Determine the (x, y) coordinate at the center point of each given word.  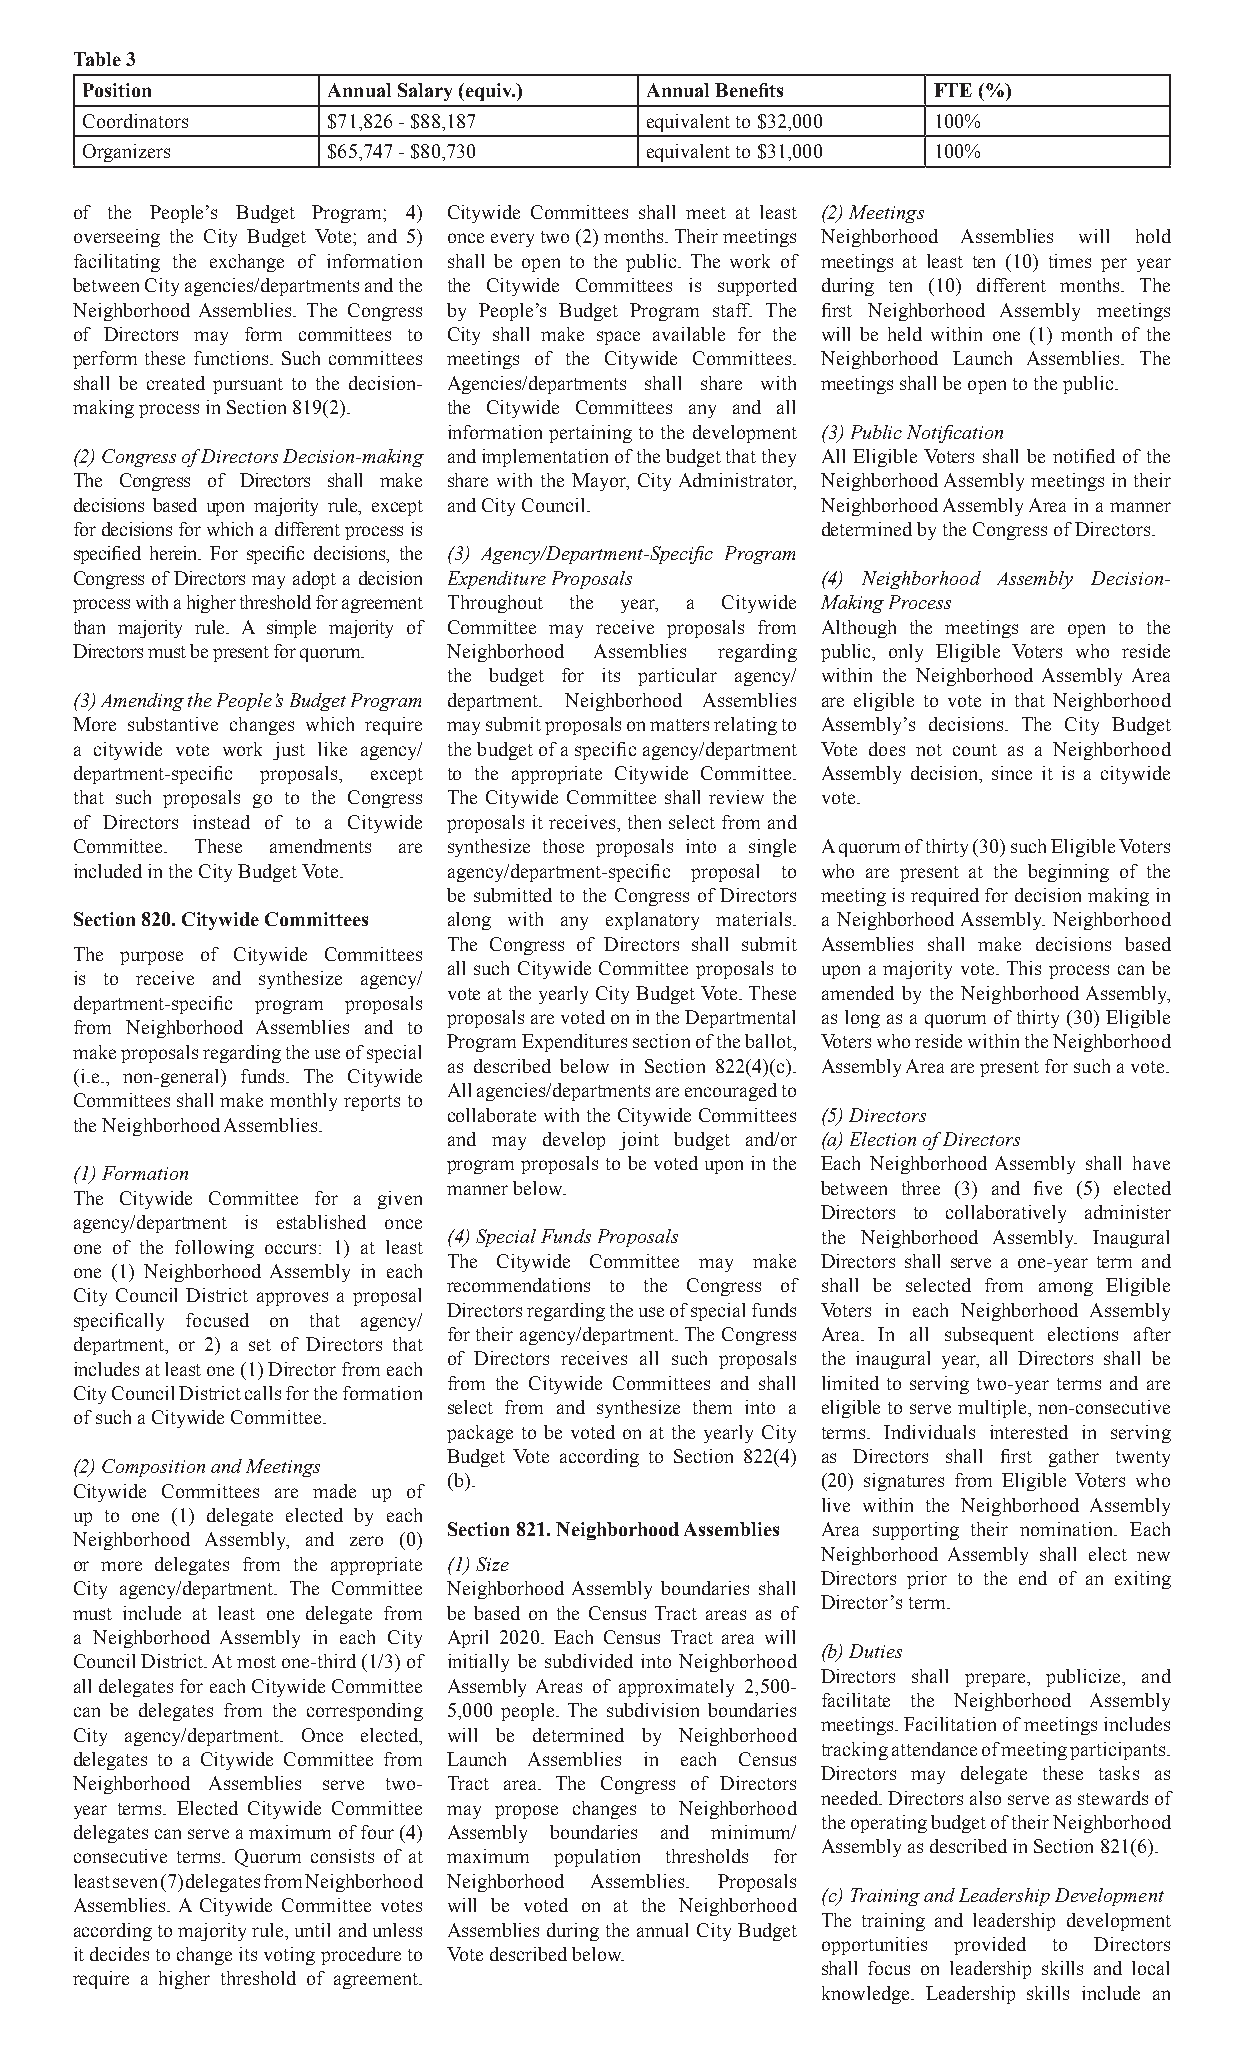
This (1024, 968)
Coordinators (135, 121)
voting (289, 1956)
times (1070, 261)
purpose (151, 958)
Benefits (749, 90)
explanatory (652, 921)
